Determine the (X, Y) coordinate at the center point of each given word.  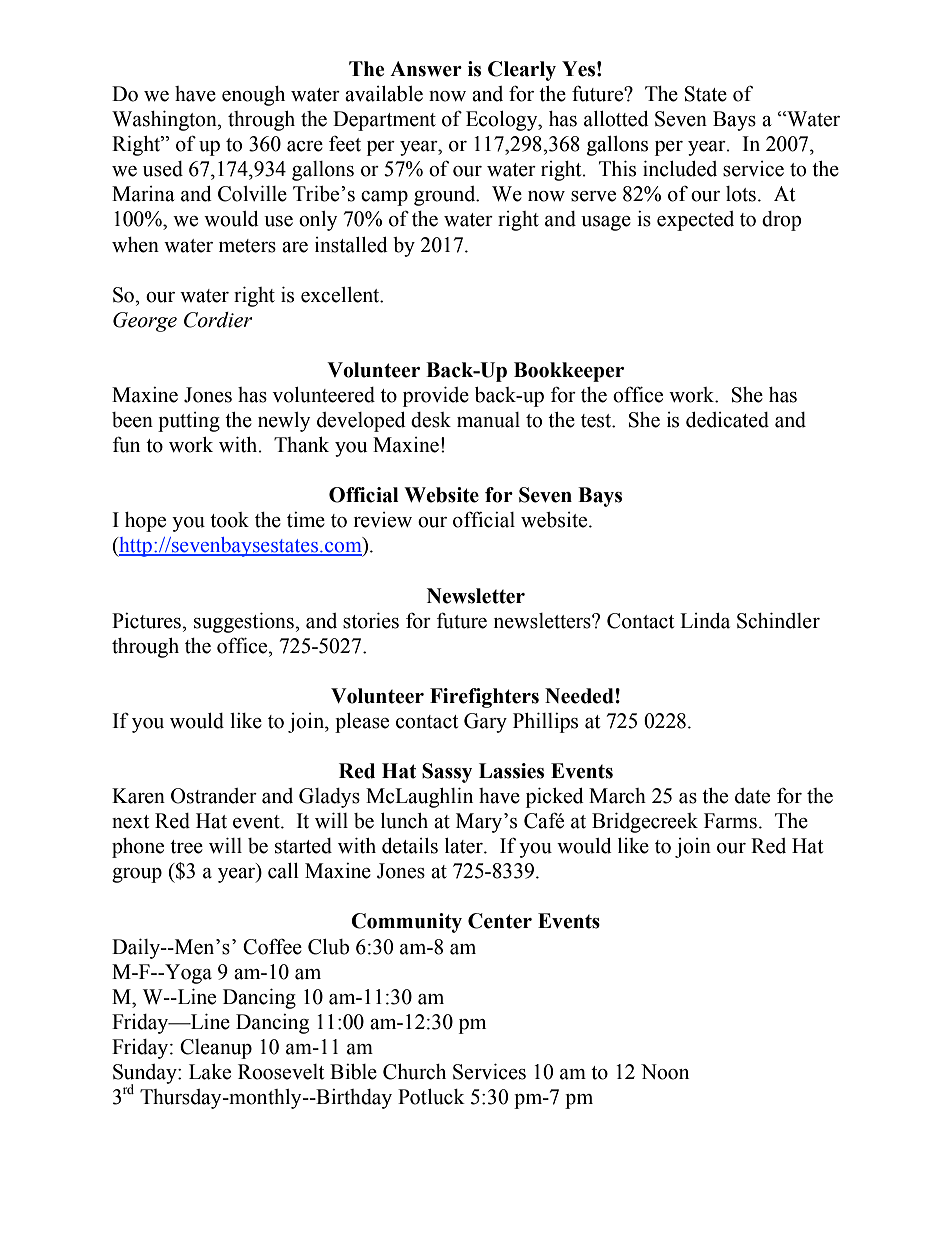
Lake (210, 1072)
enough (253, 96)
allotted (616, 119)
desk (431, 420)
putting (189, 422)
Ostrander (214, 796)
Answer (426, 69)
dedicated (727, 420)
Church (414, 1072)
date (752, 796)
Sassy (447, 773)
